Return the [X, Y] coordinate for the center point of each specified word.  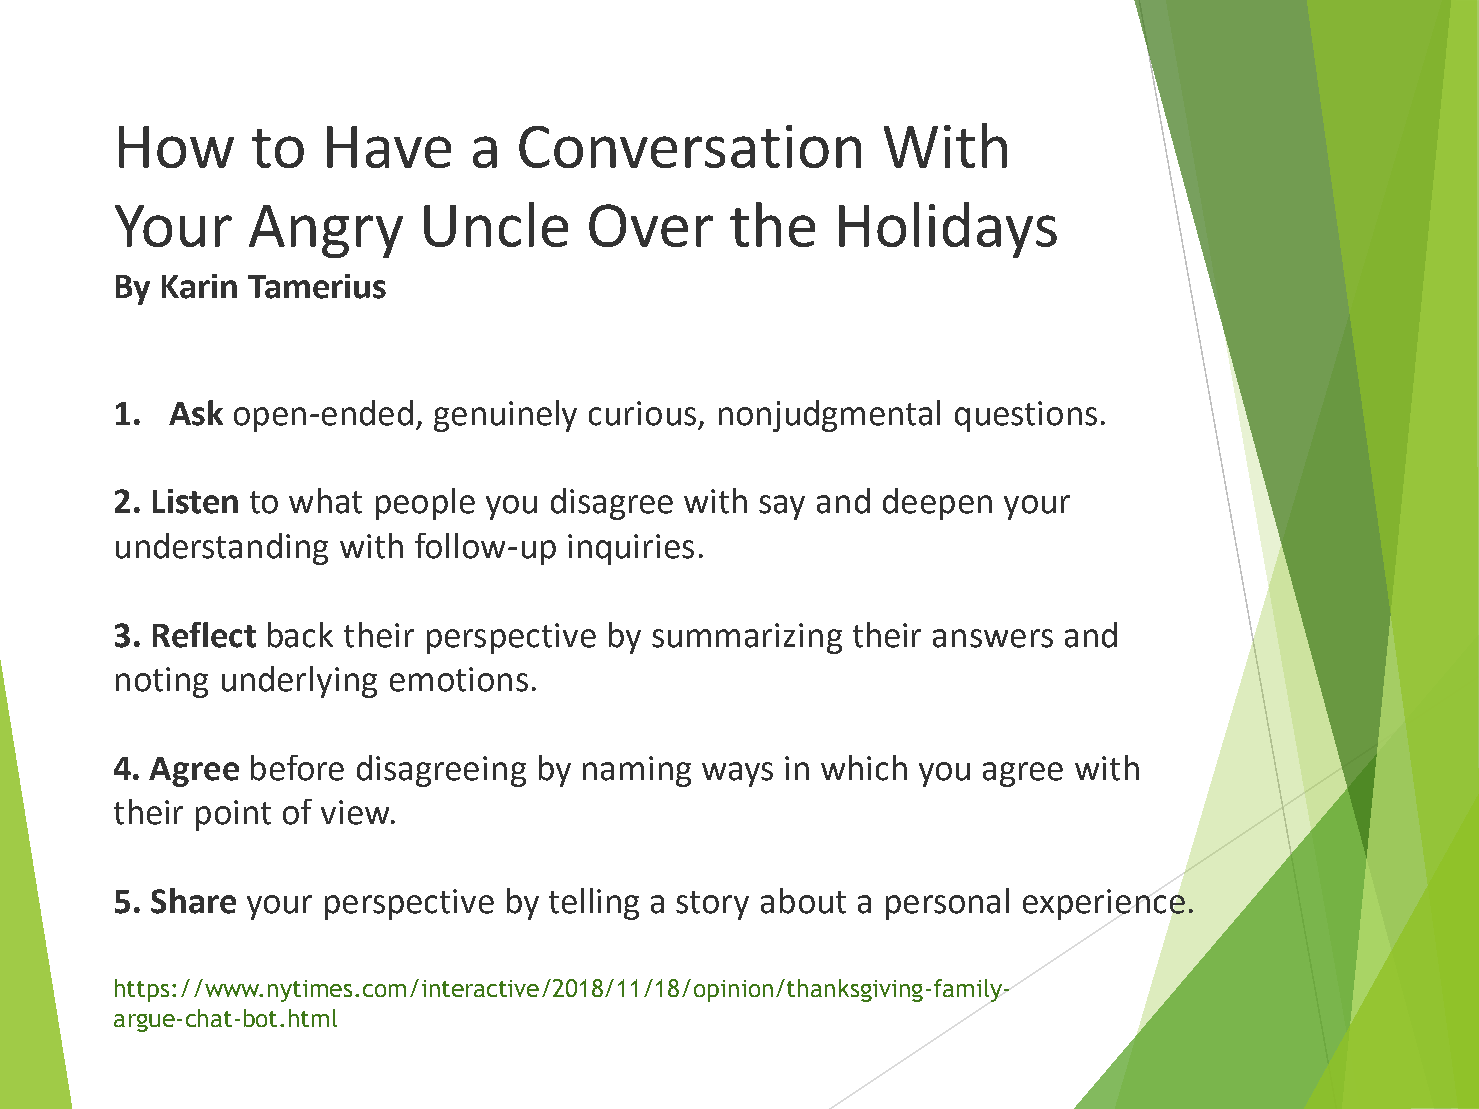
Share [193, 901]
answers [993, 638]
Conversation [690, 146]
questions [1026, 416]
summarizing [747, 638]
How [176, 147]
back [300, 635]
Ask [196, 413]
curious [642, 413]
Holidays [948, 230]
